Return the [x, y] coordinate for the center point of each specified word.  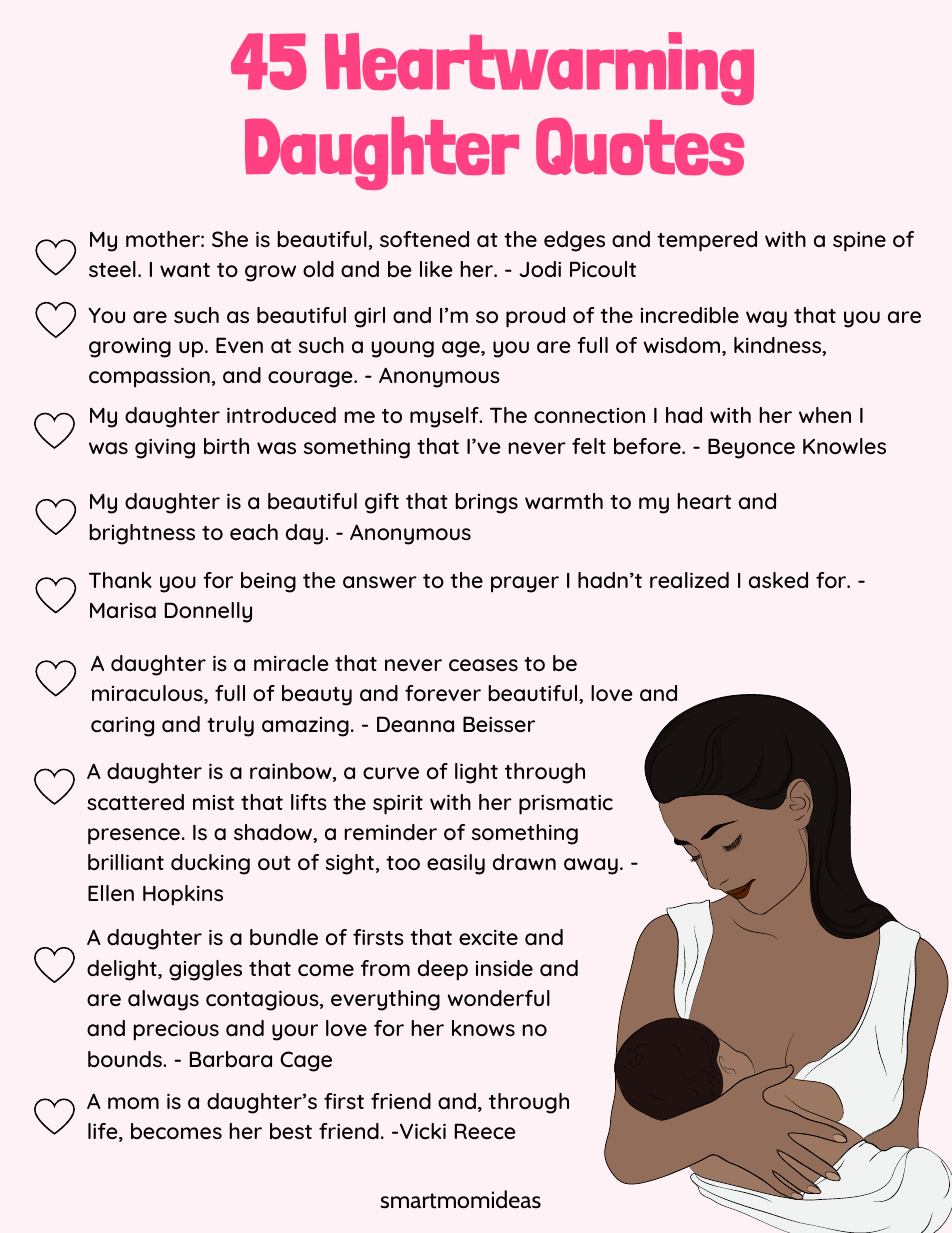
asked [778, 580]
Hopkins [183, 895]
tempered [707, 241]
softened [424, 239]
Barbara [231, 1059]
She [230, 239]
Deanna [415, 724]
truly [230, 726]
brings [486, 503]
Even [239, 345]
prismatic [566, 805]
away [591, 866]
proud [535, 317]
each [254, 532]
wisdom [681, 345]
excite [488, 937]
